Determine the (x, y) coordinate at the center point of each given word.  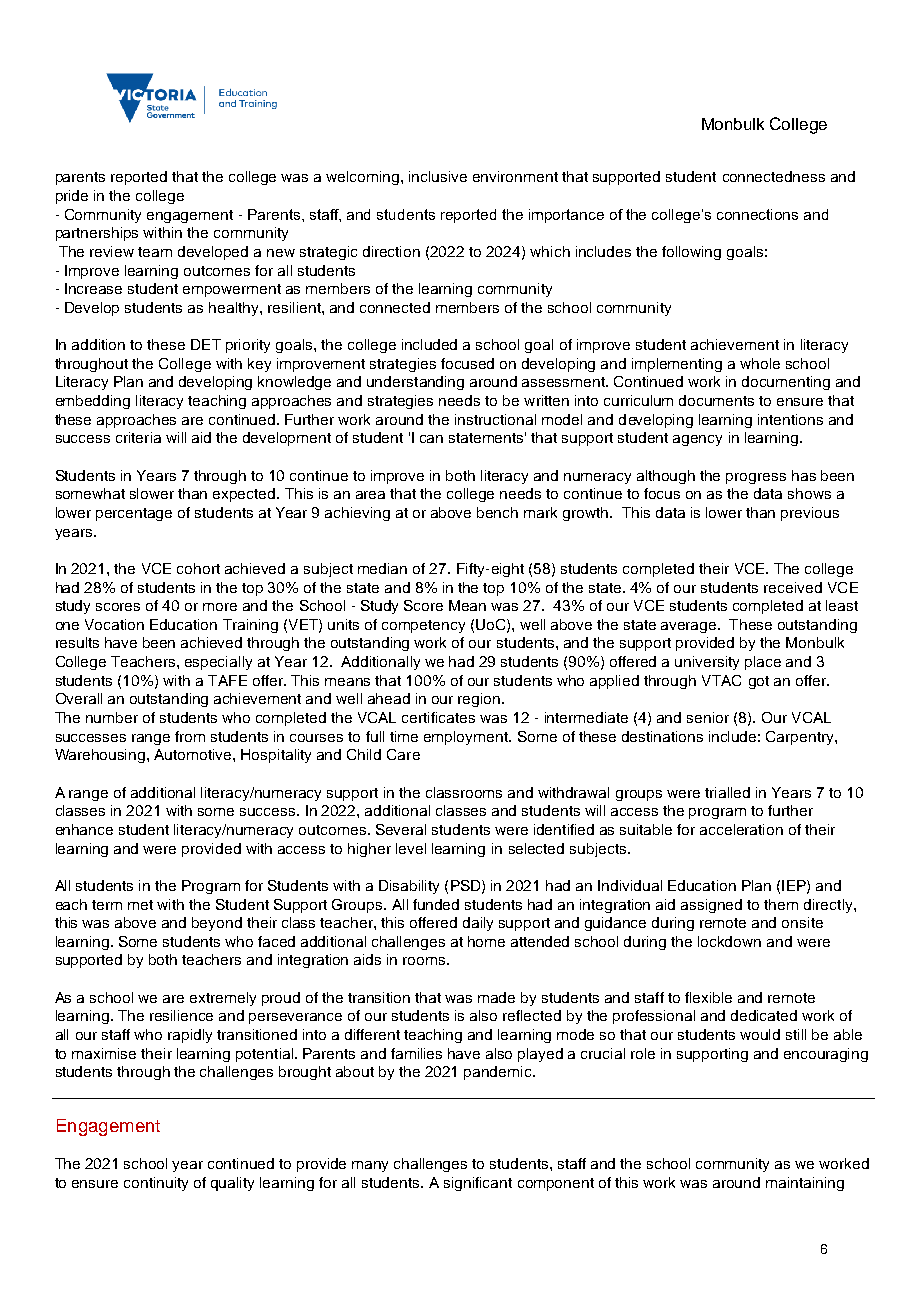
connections (757, 214)
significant (478, 1184)
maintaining (805, 1184)
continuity (156, 1184)
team (155, 252)
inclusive (438, 176)
